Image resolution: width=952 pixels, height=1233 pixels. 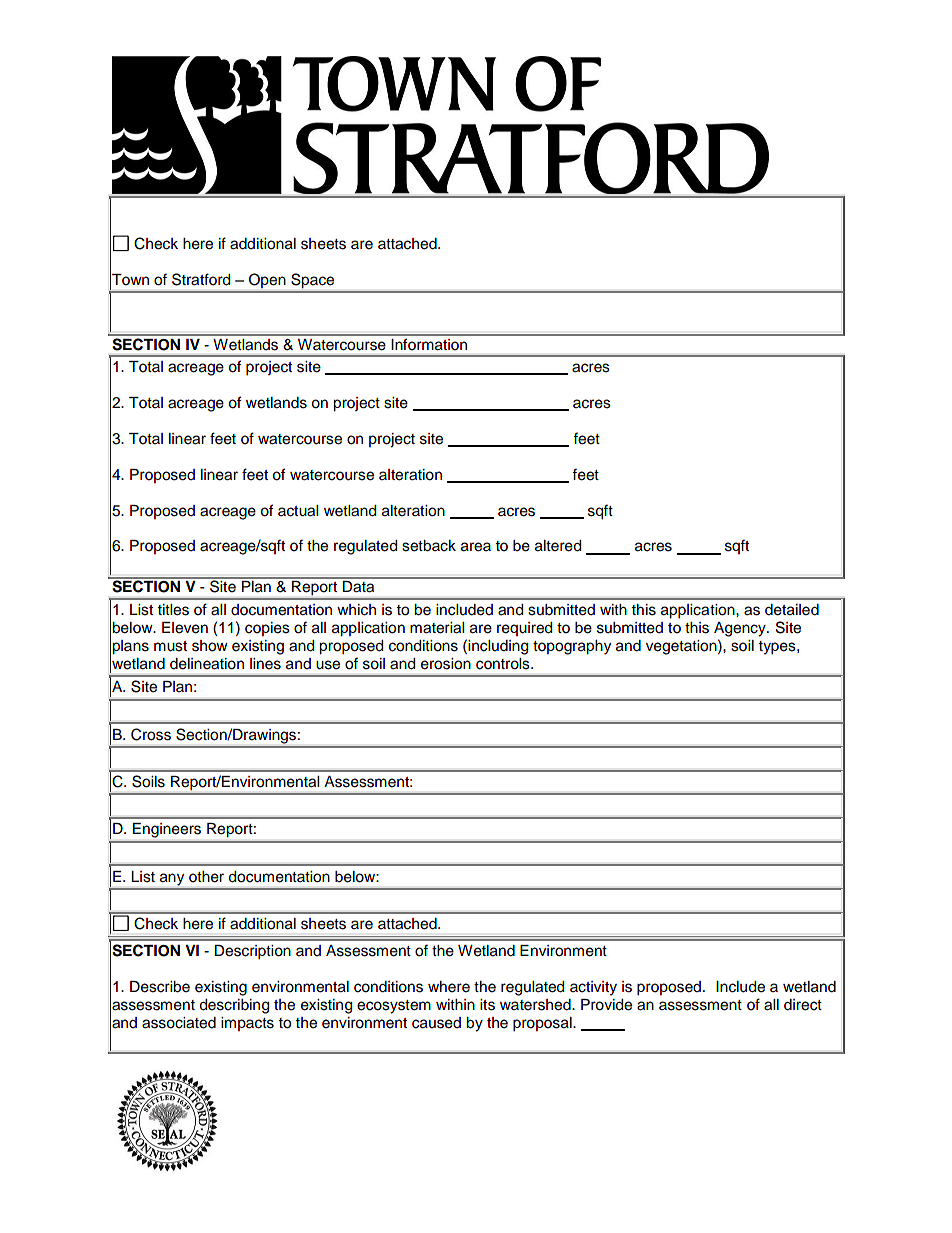 What do you see at coordinates (558, 546) in the screenshot?
I see `altered` at bounding box center [558, 546].
